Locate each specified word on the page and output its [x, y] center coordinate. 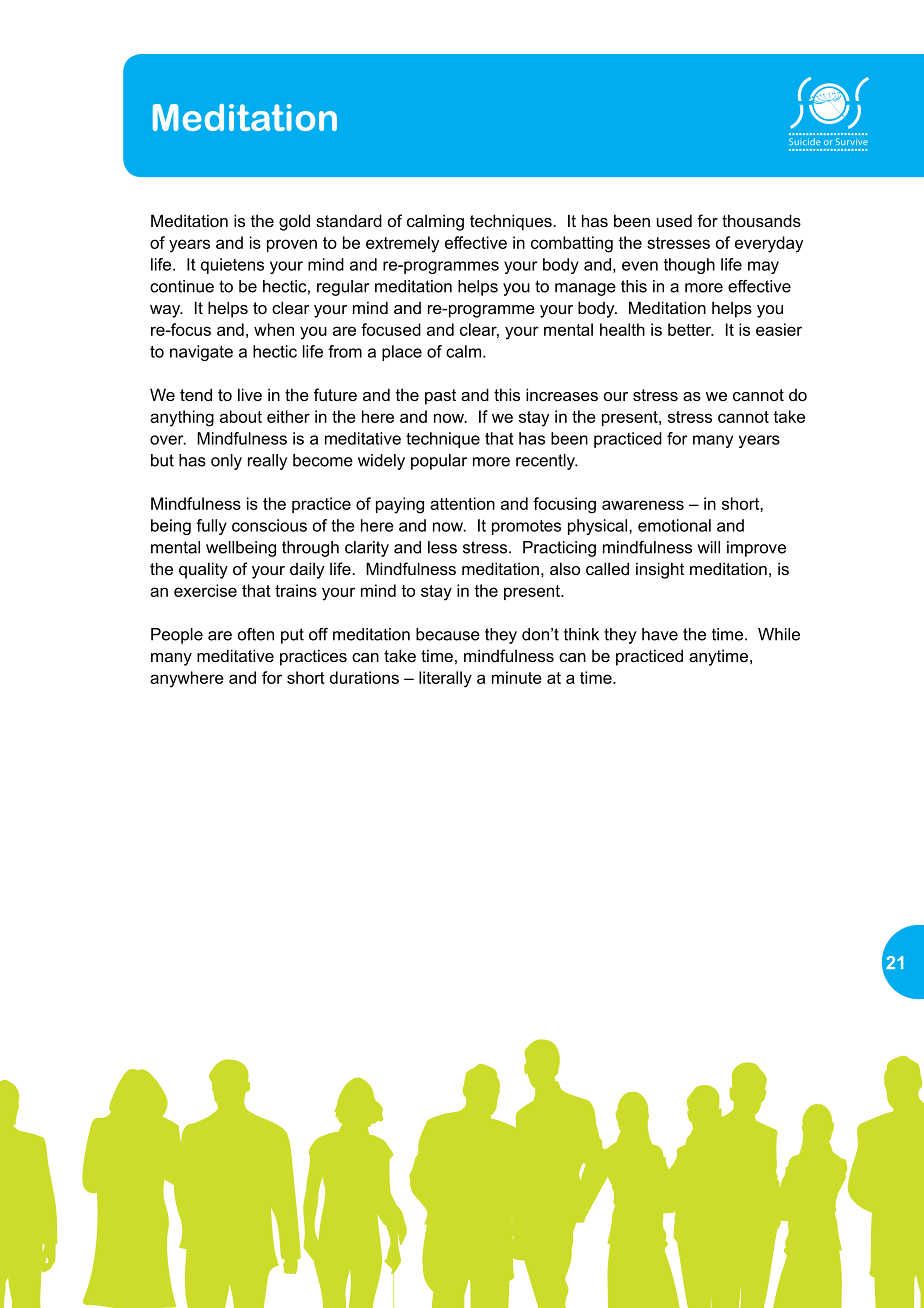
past [440, 397]
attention [462, 503]
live [250, 394]
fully [211, 527]
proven [292, 245]
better [691, 329]
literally [445, 679]
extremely [402, 244]
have [660, 634]
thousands [761, 220]
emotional [674, 525]
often [256, 634]
